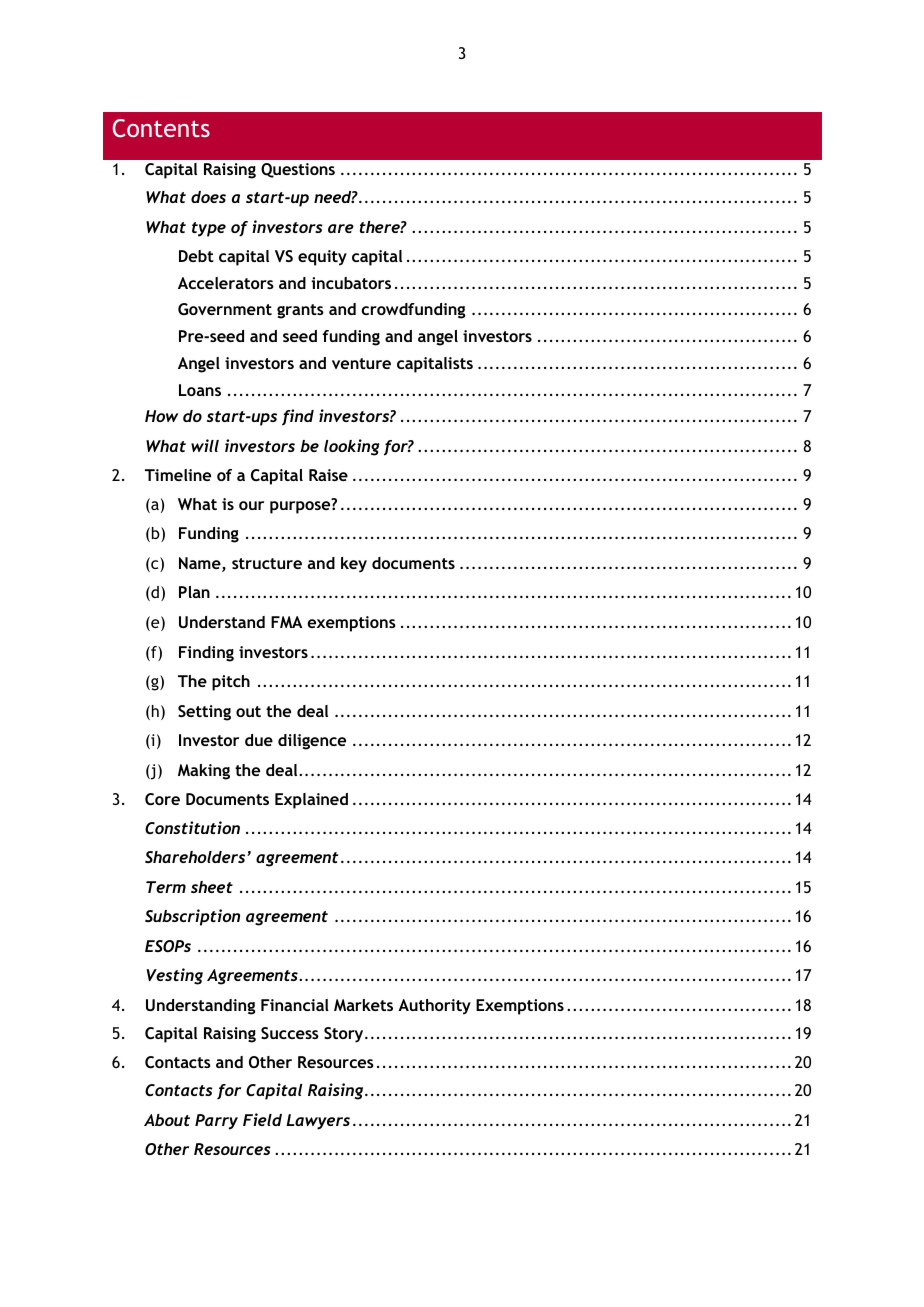 The width and height of the image is (924, 1307). I want to click on grants, so click(300, 311).
